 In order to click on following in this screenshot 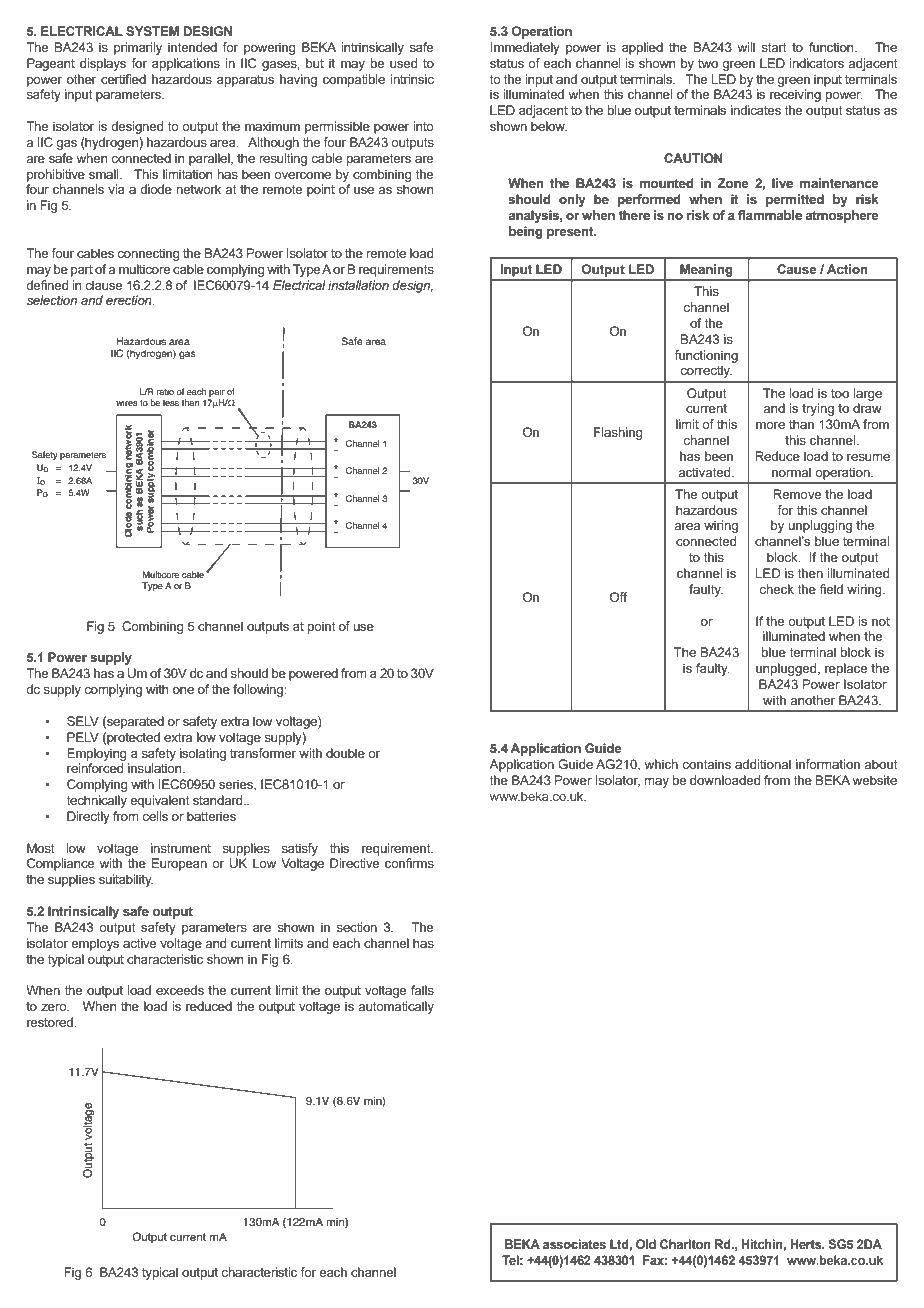, I will do `click(259, 690)`.
